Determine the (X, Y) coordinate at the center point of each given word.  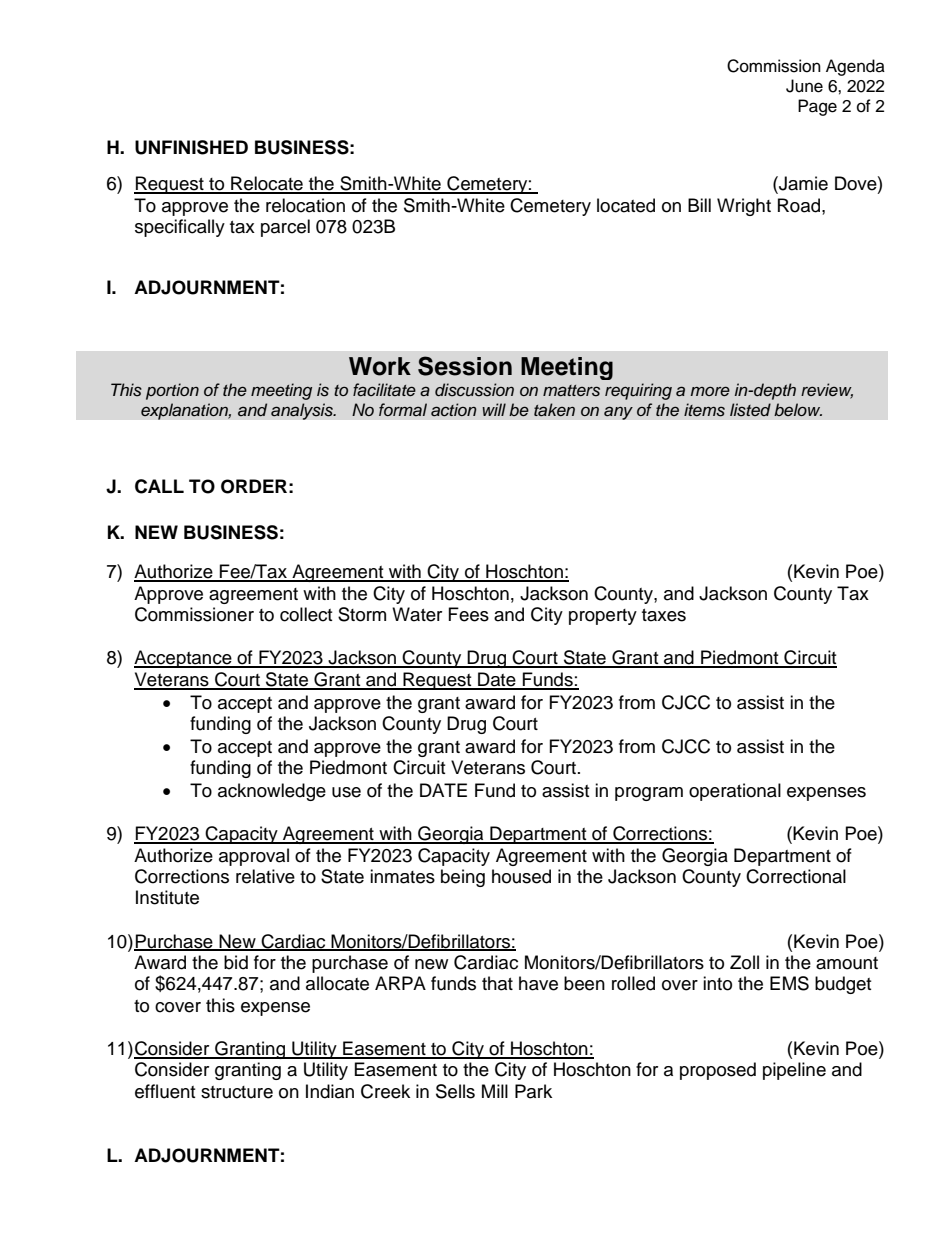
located (626, 205)
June (804, 86)
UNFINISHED (191, 147)
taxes (664, 615)
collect (306, 614)
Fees (469, 614)
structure (237, 1092)
